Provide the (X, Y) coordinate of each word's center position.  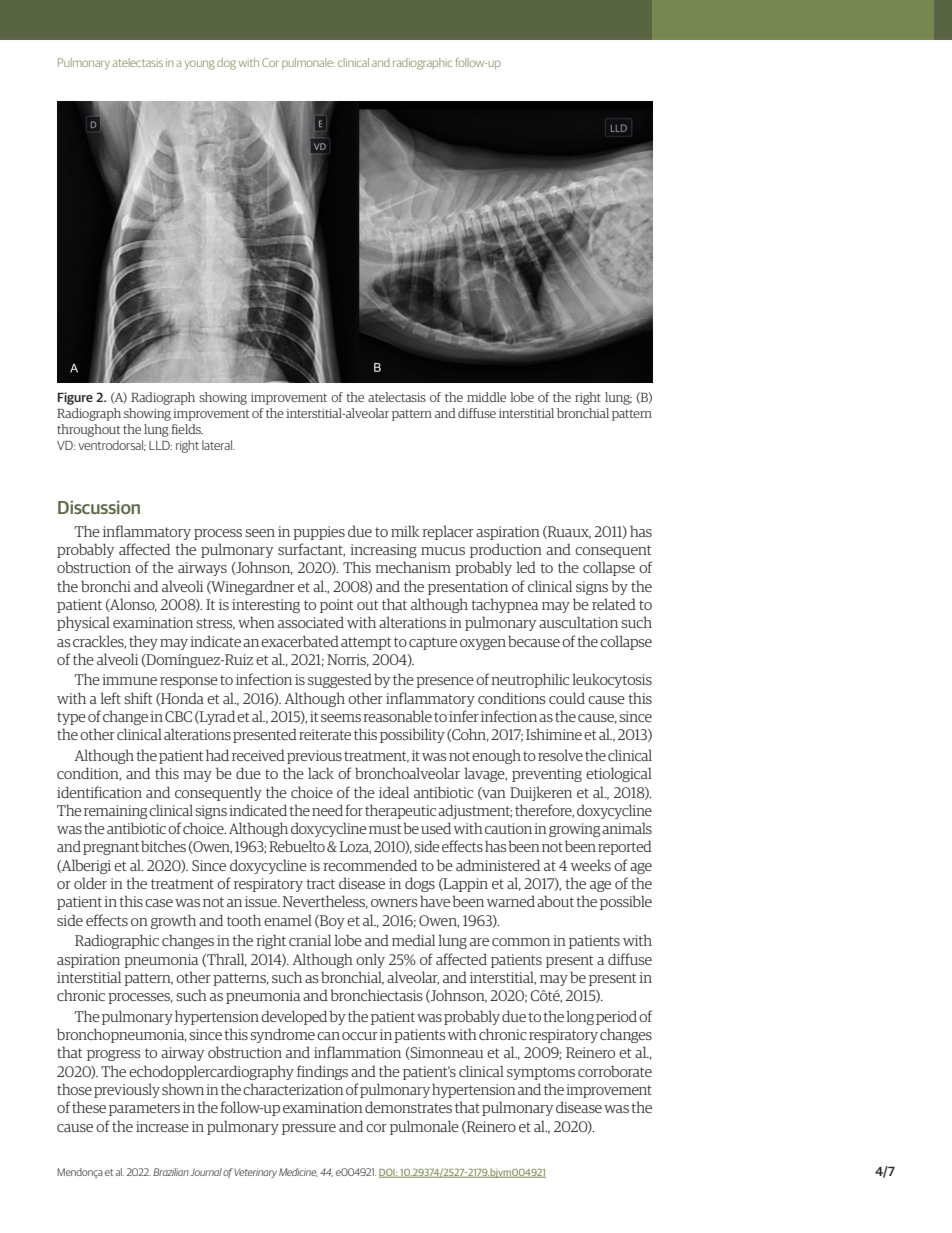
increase (162, 1126)
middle (486, 397)
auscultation (578, 622)
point (336, 606)
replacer (448, 532)
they (143, 642)
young (200, 65)
